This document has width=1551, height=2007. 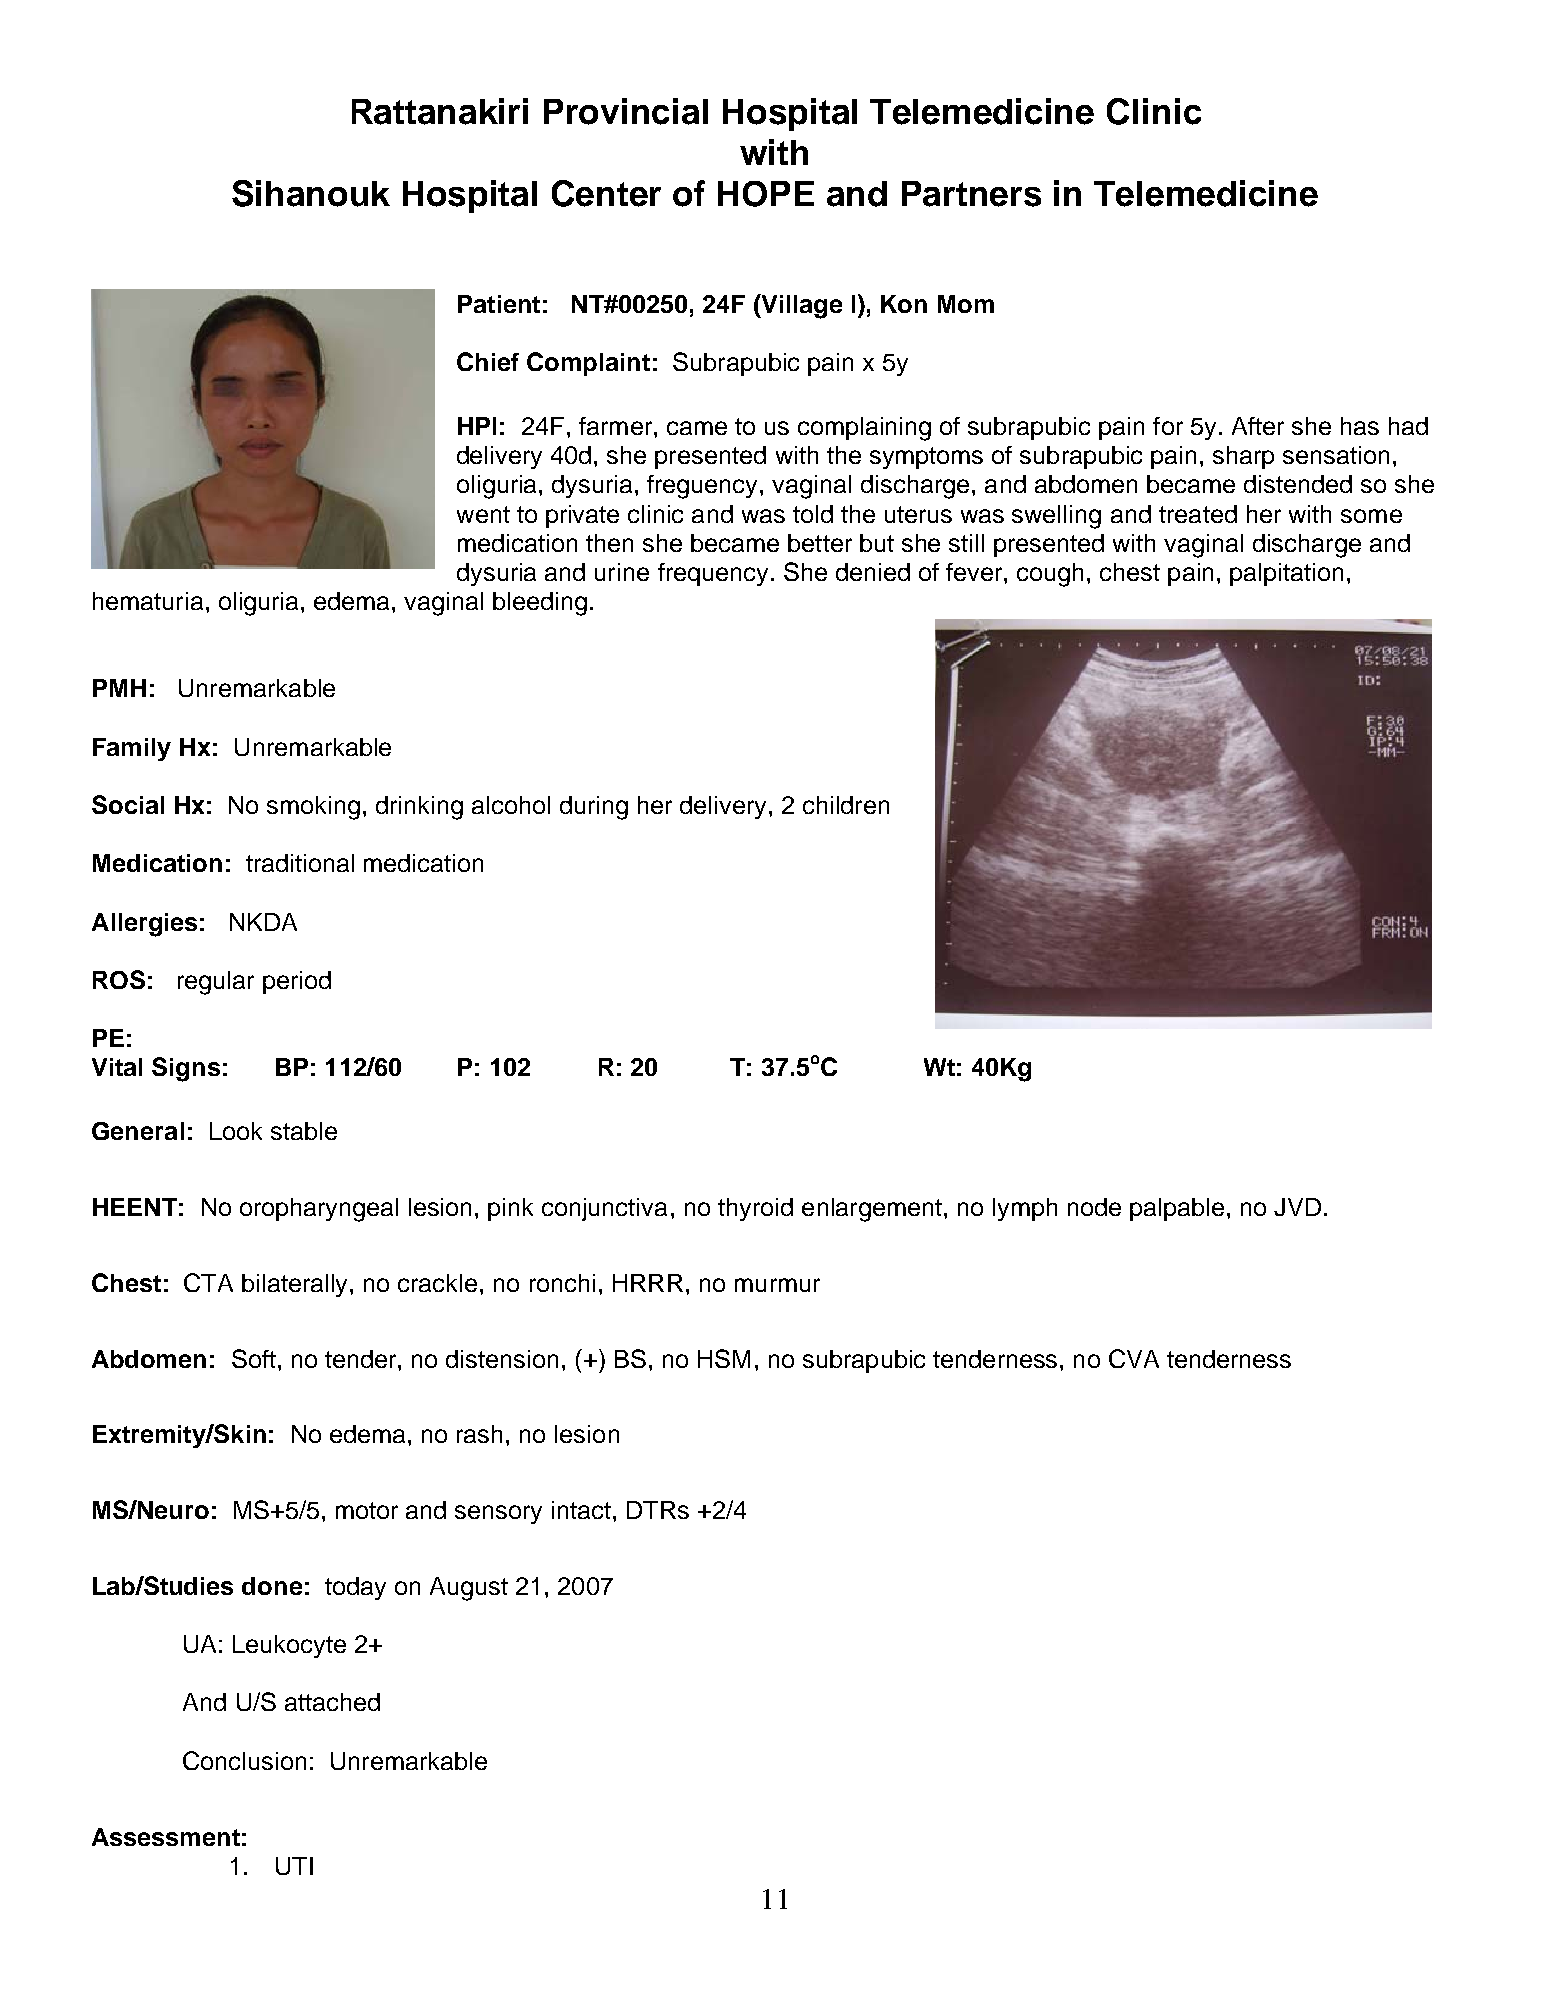 What do you see at coordinates (724, 1358) in the document?
I see `HSM` at bounding box center [724, 1358].
